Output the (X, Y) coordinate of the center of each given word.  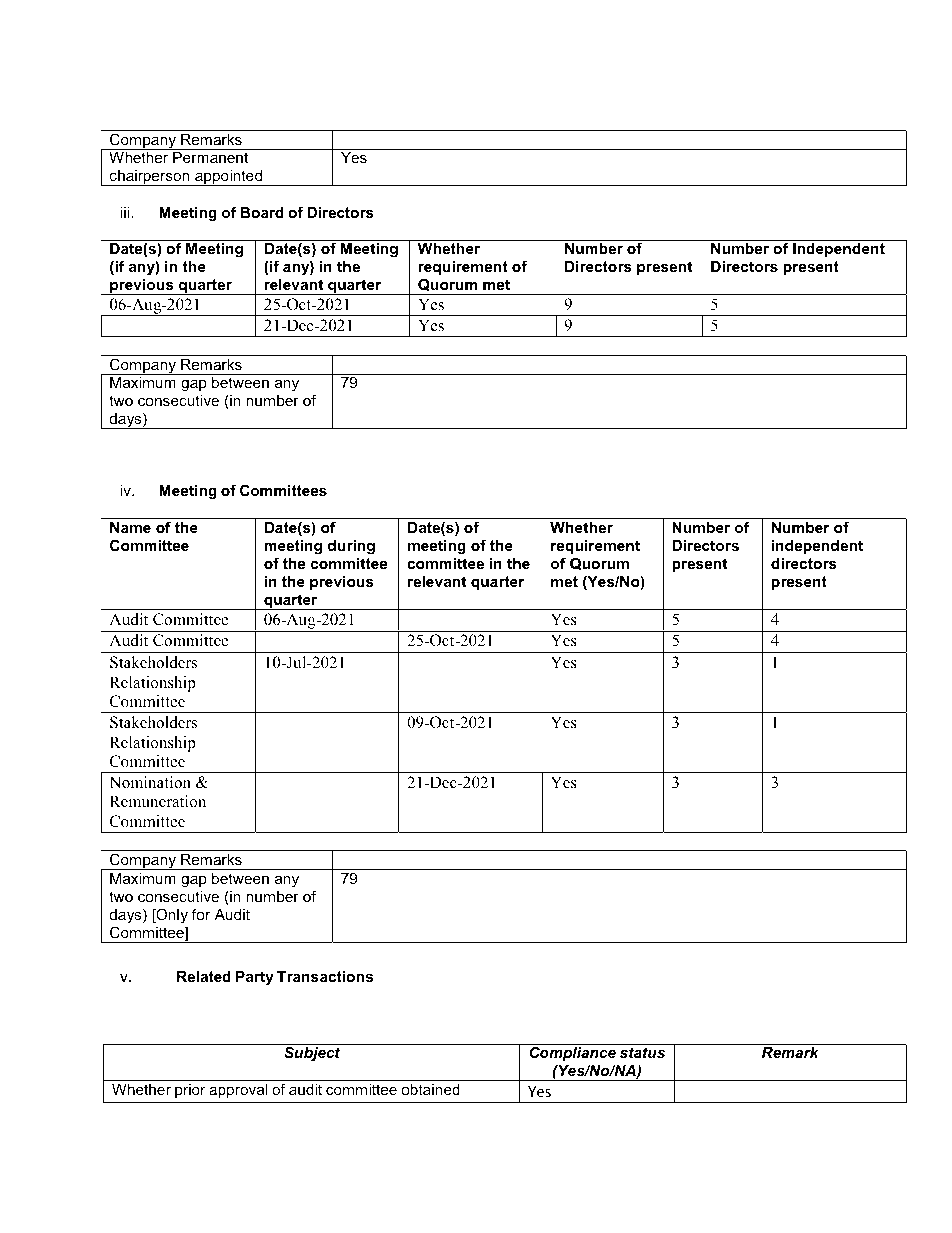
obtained (431, 1089)
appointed (228, 178)
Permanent (210, 157)
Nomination (150, 782)
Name (130, 527)
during (351, 547)
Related (204, 976)
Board (262, 212)
